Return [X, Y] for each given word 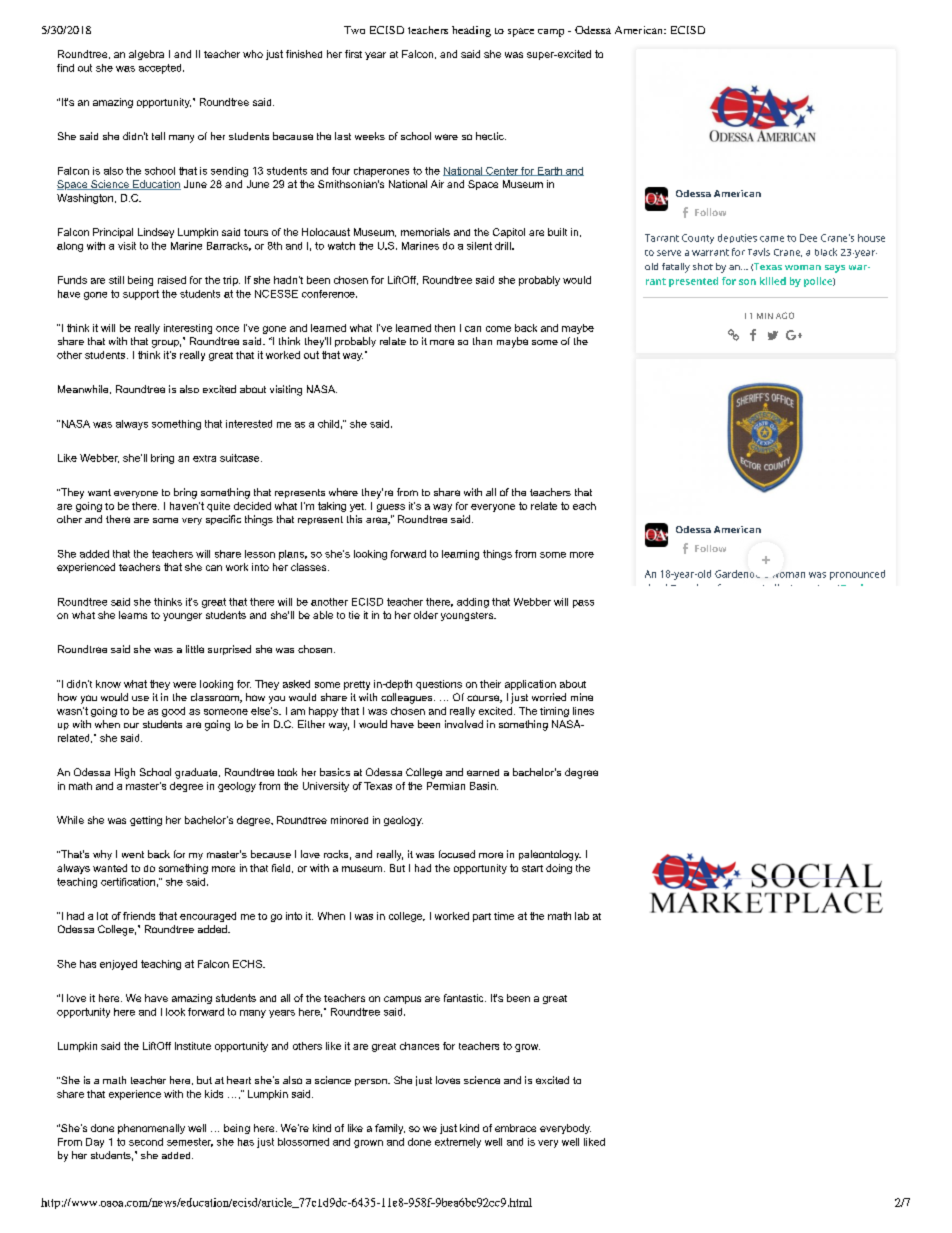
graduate [197, 773]
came [772, 239]
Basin [484, 786]
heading [471, 31]
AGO [785, 315]
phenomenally [151, 1129]
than [482, 341]
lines [583, 711]
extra [204, 458]
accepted [161, 69]
